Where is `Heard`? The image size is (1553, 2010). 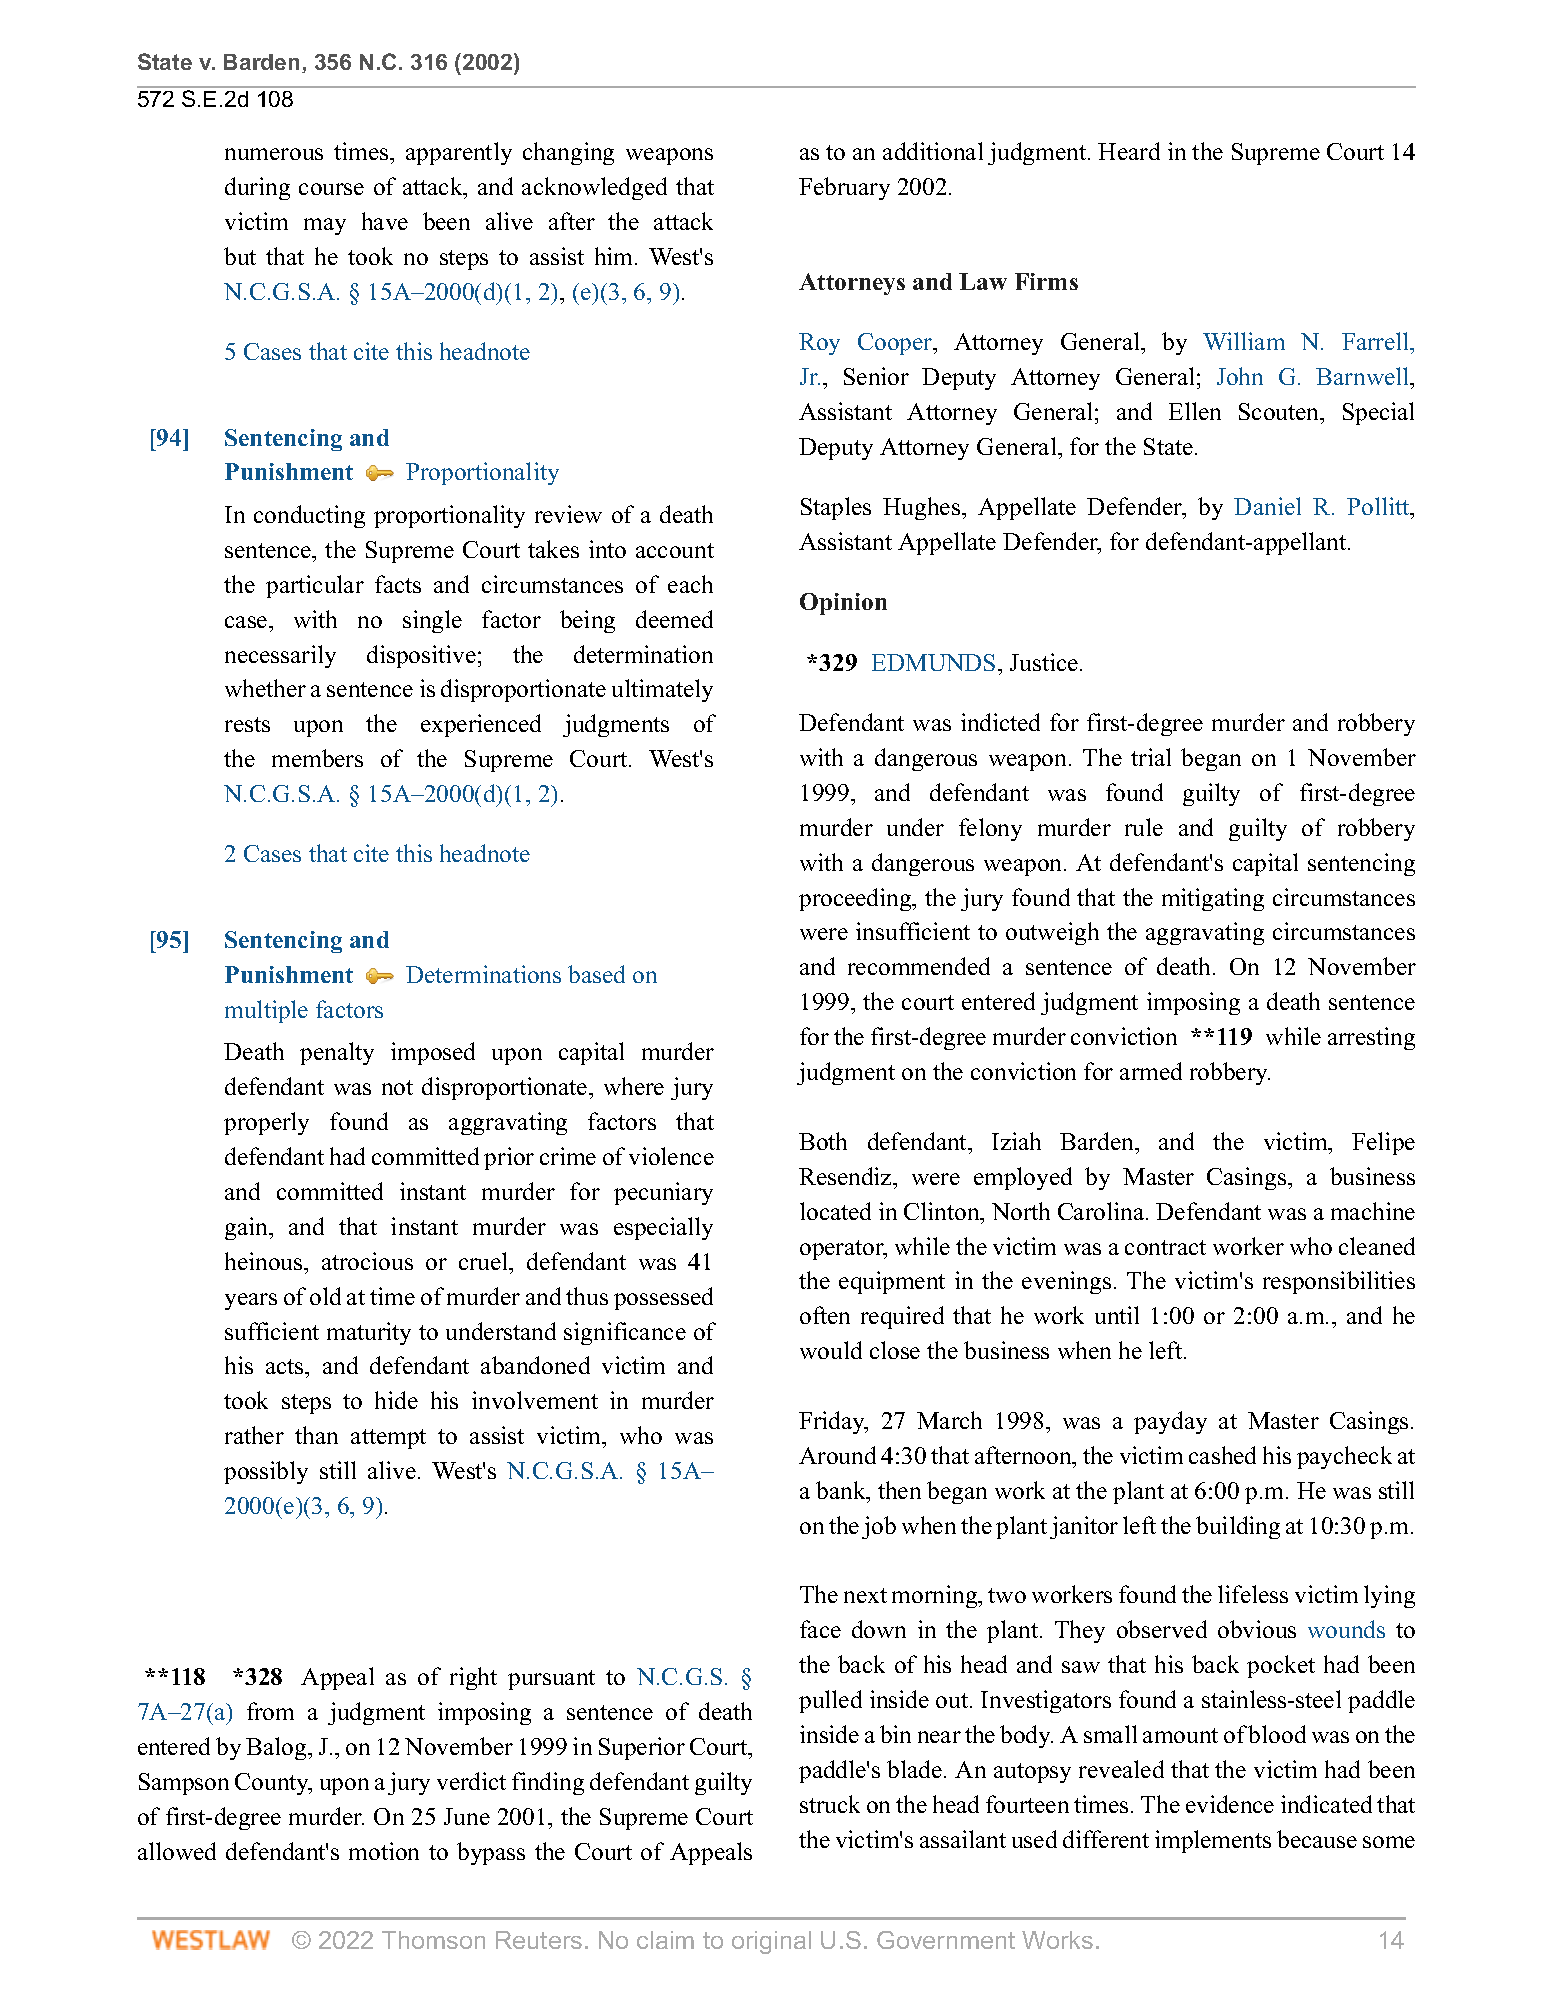
Heard is located at coordinates (1129, 151).
